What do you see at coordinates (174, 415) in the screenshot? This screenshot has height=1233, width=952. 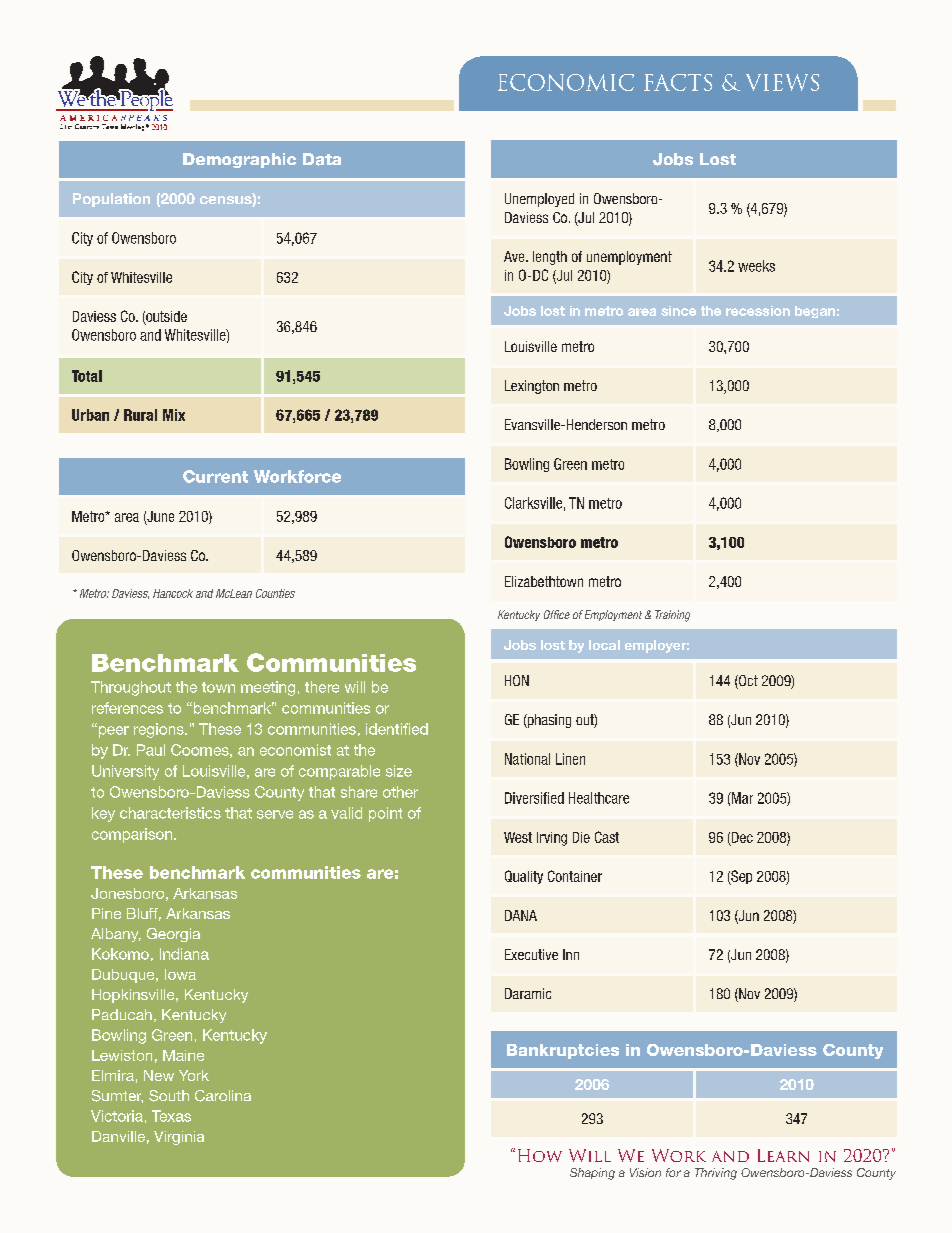 I see `Mix` at bounding box center [174, 415].
